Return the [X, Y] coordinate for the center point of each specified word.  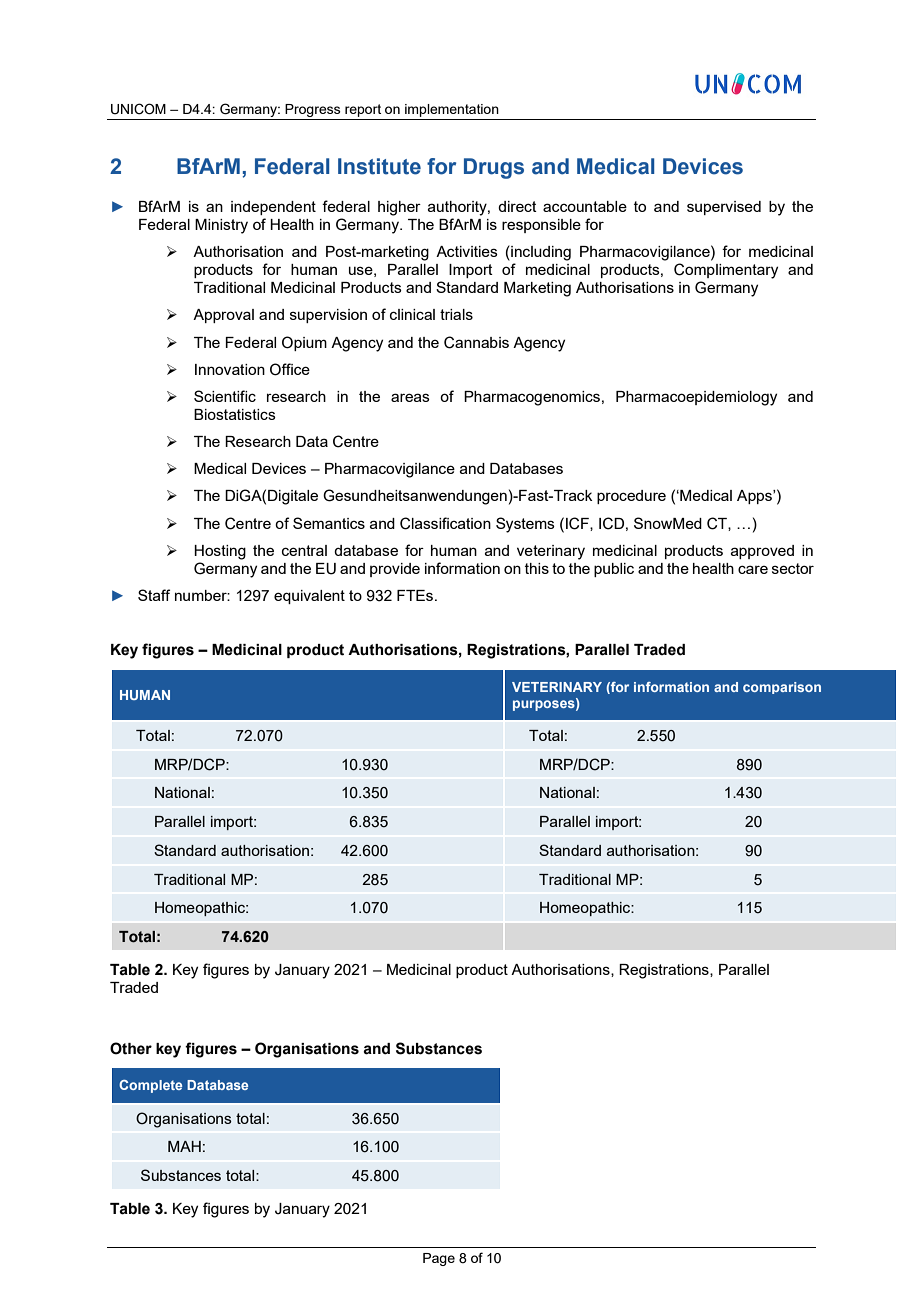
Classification [445, 523]
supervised [724, 208]
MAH [184, 1146]
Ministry [221, 226]
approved [762, 552]
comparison [782, 688]
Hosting [220, 552]
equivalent [309, 597]
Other [131, 1048]
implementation [452, 110]
